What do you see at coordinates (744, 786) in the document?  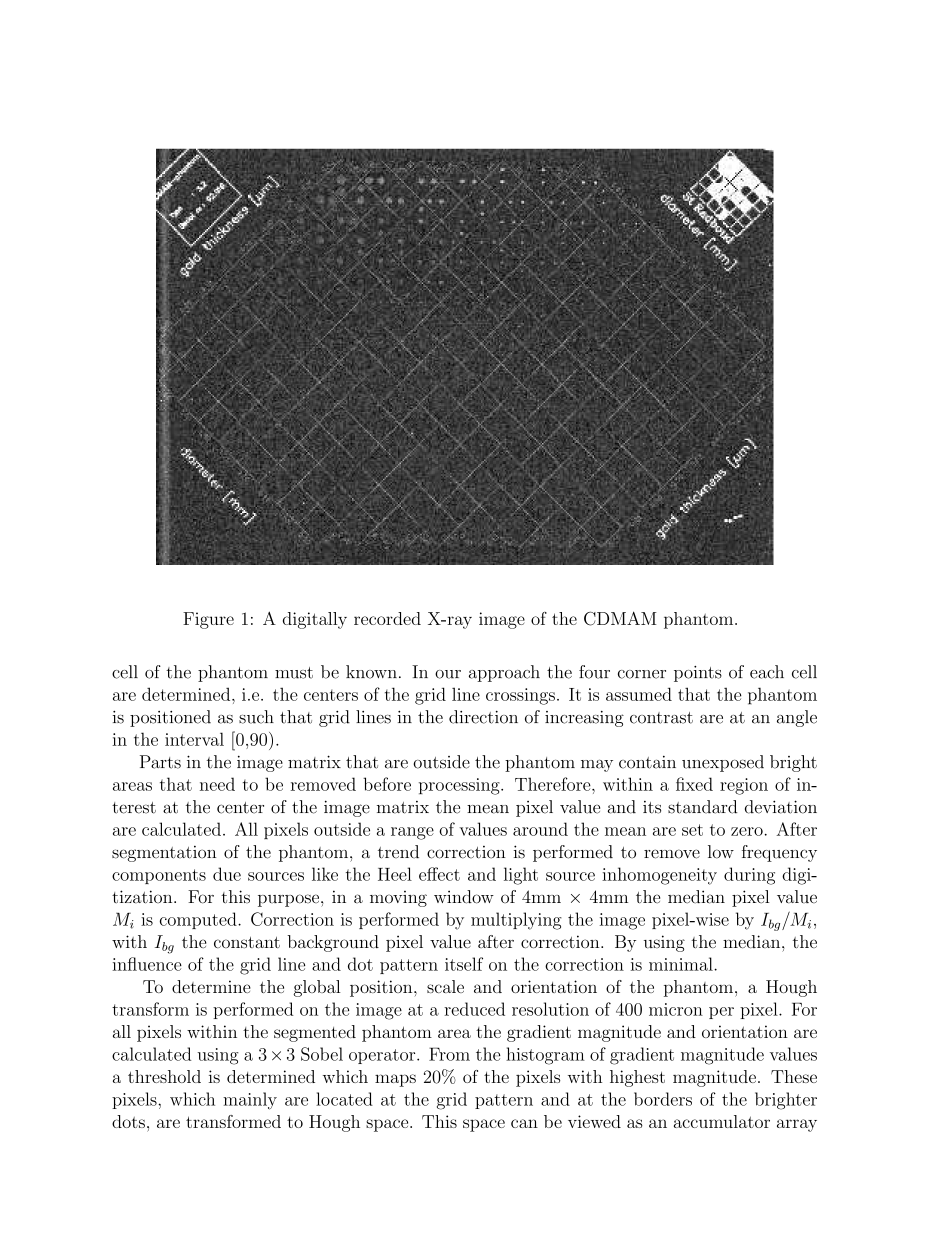 I see `region` at bounding box center [744, 786].
